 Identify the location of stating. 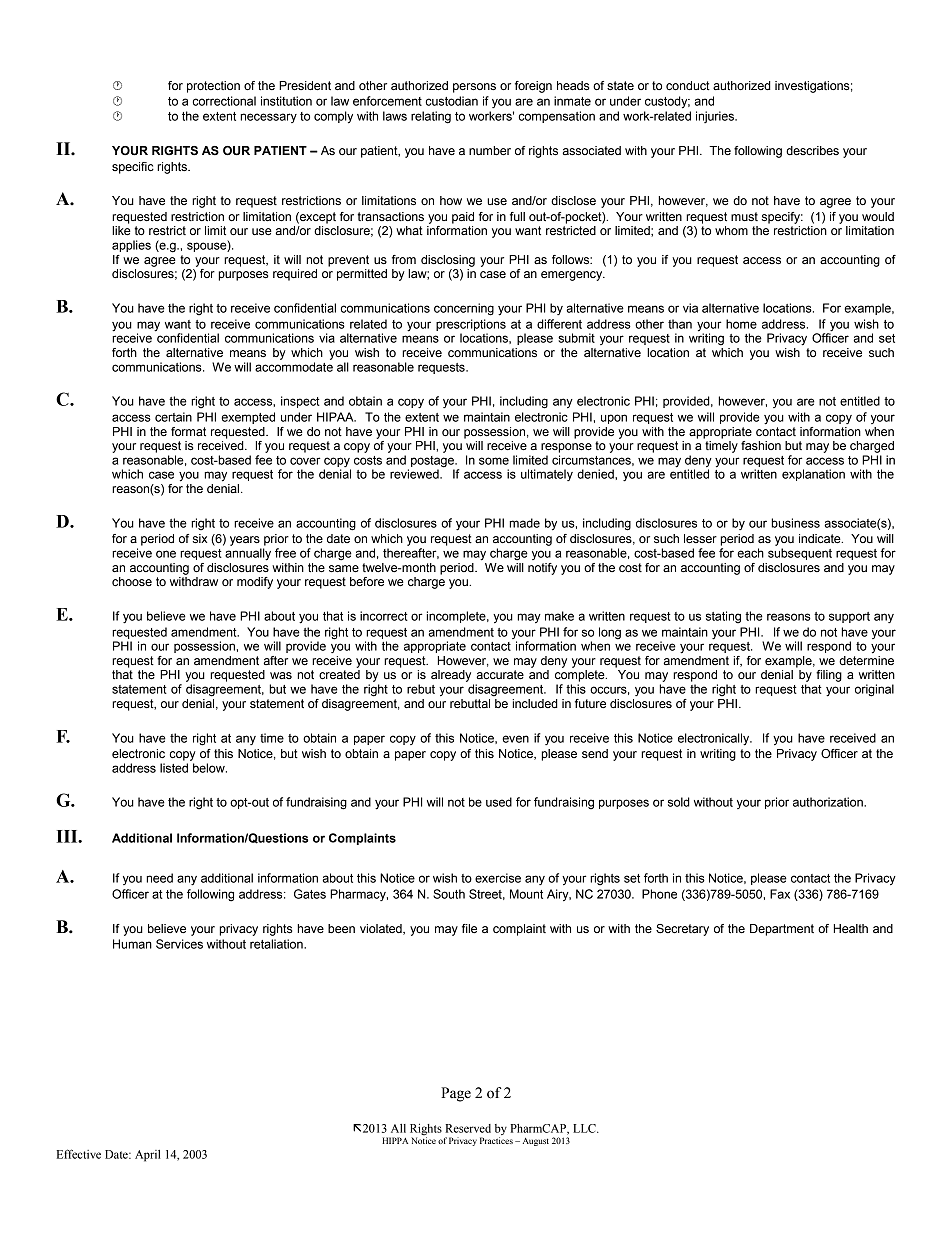
(723, 617).
